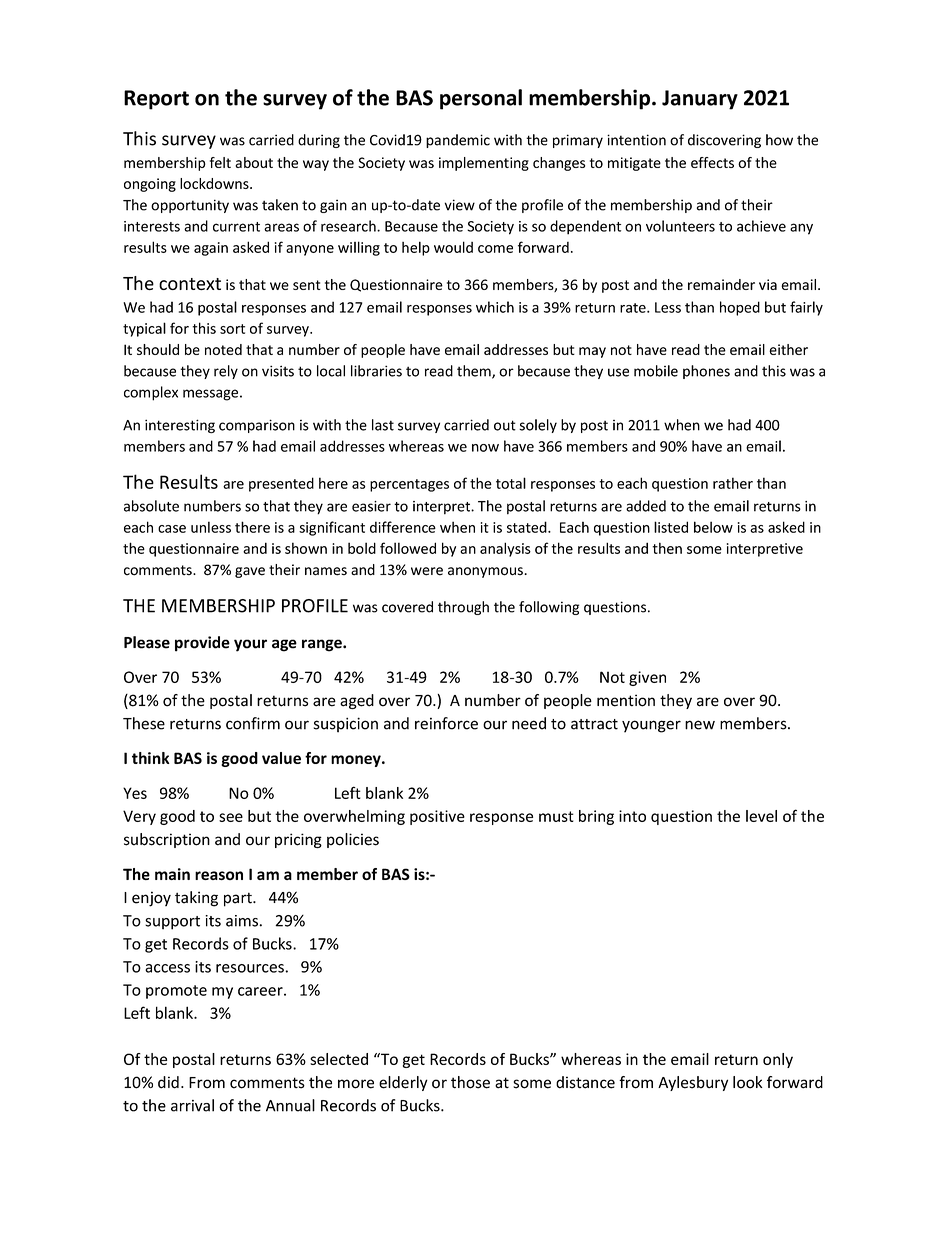  Describe the element at coordinates (220, 162) in the page. I see `felt` at that location.
